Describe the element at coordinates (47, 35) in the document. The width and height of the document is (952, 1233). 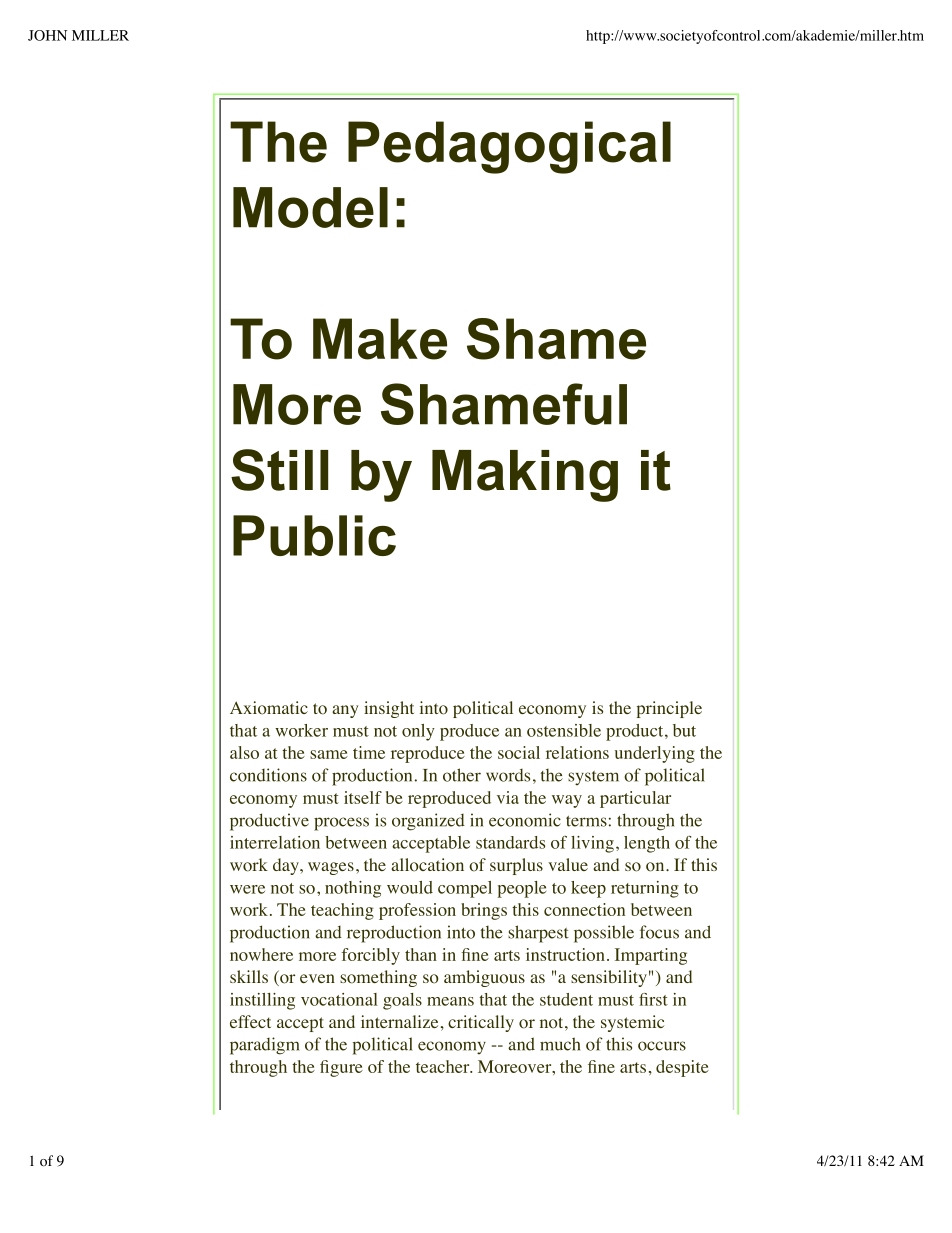
I see `JOHN` at that location.
